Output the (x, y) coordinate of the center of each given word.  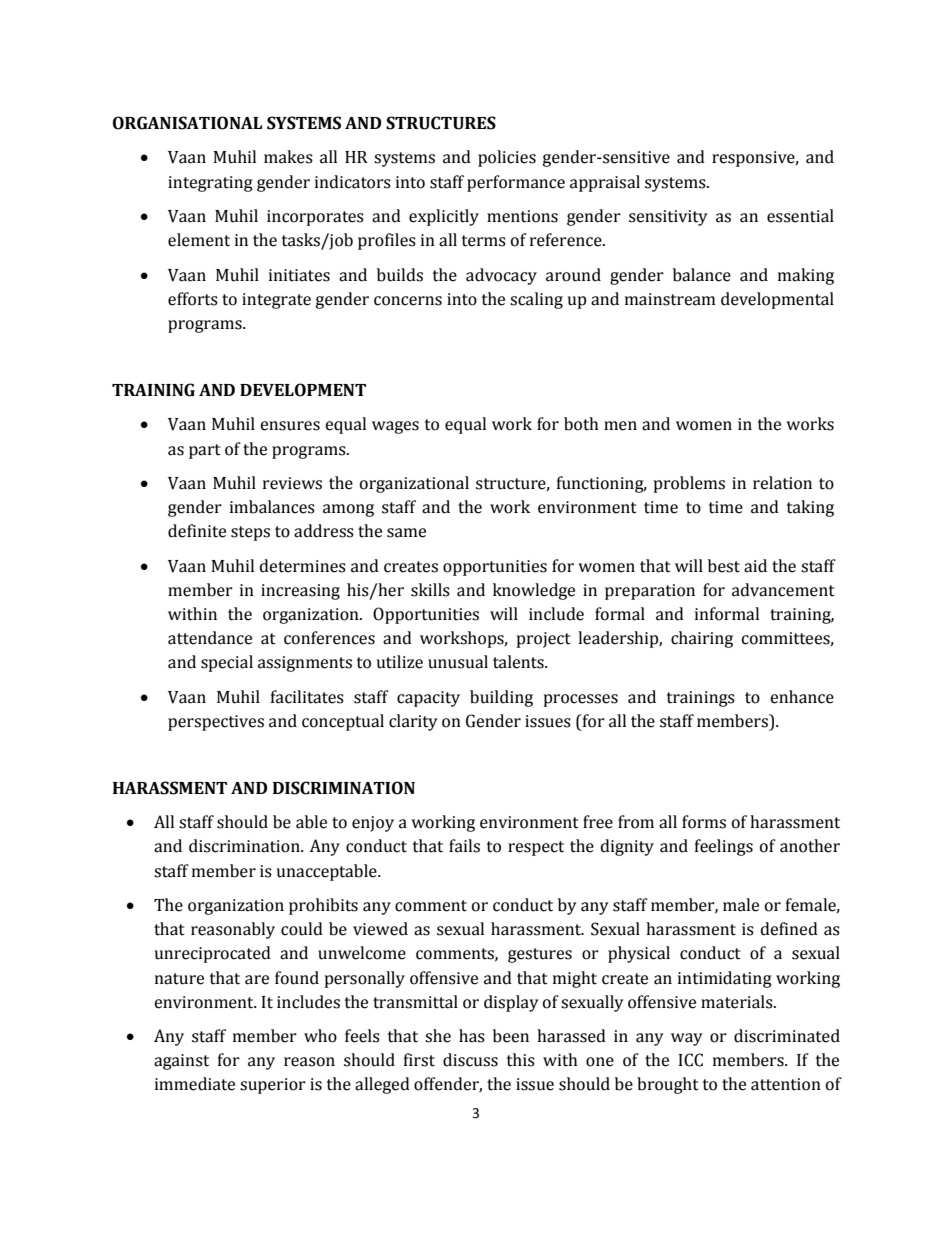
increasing (300, 592)
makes (288, 157)
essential (800, 216)
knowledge (534, 591)
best (724, 566)
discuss (470, 1060)
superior (273, 1086)
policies (507, 158)
